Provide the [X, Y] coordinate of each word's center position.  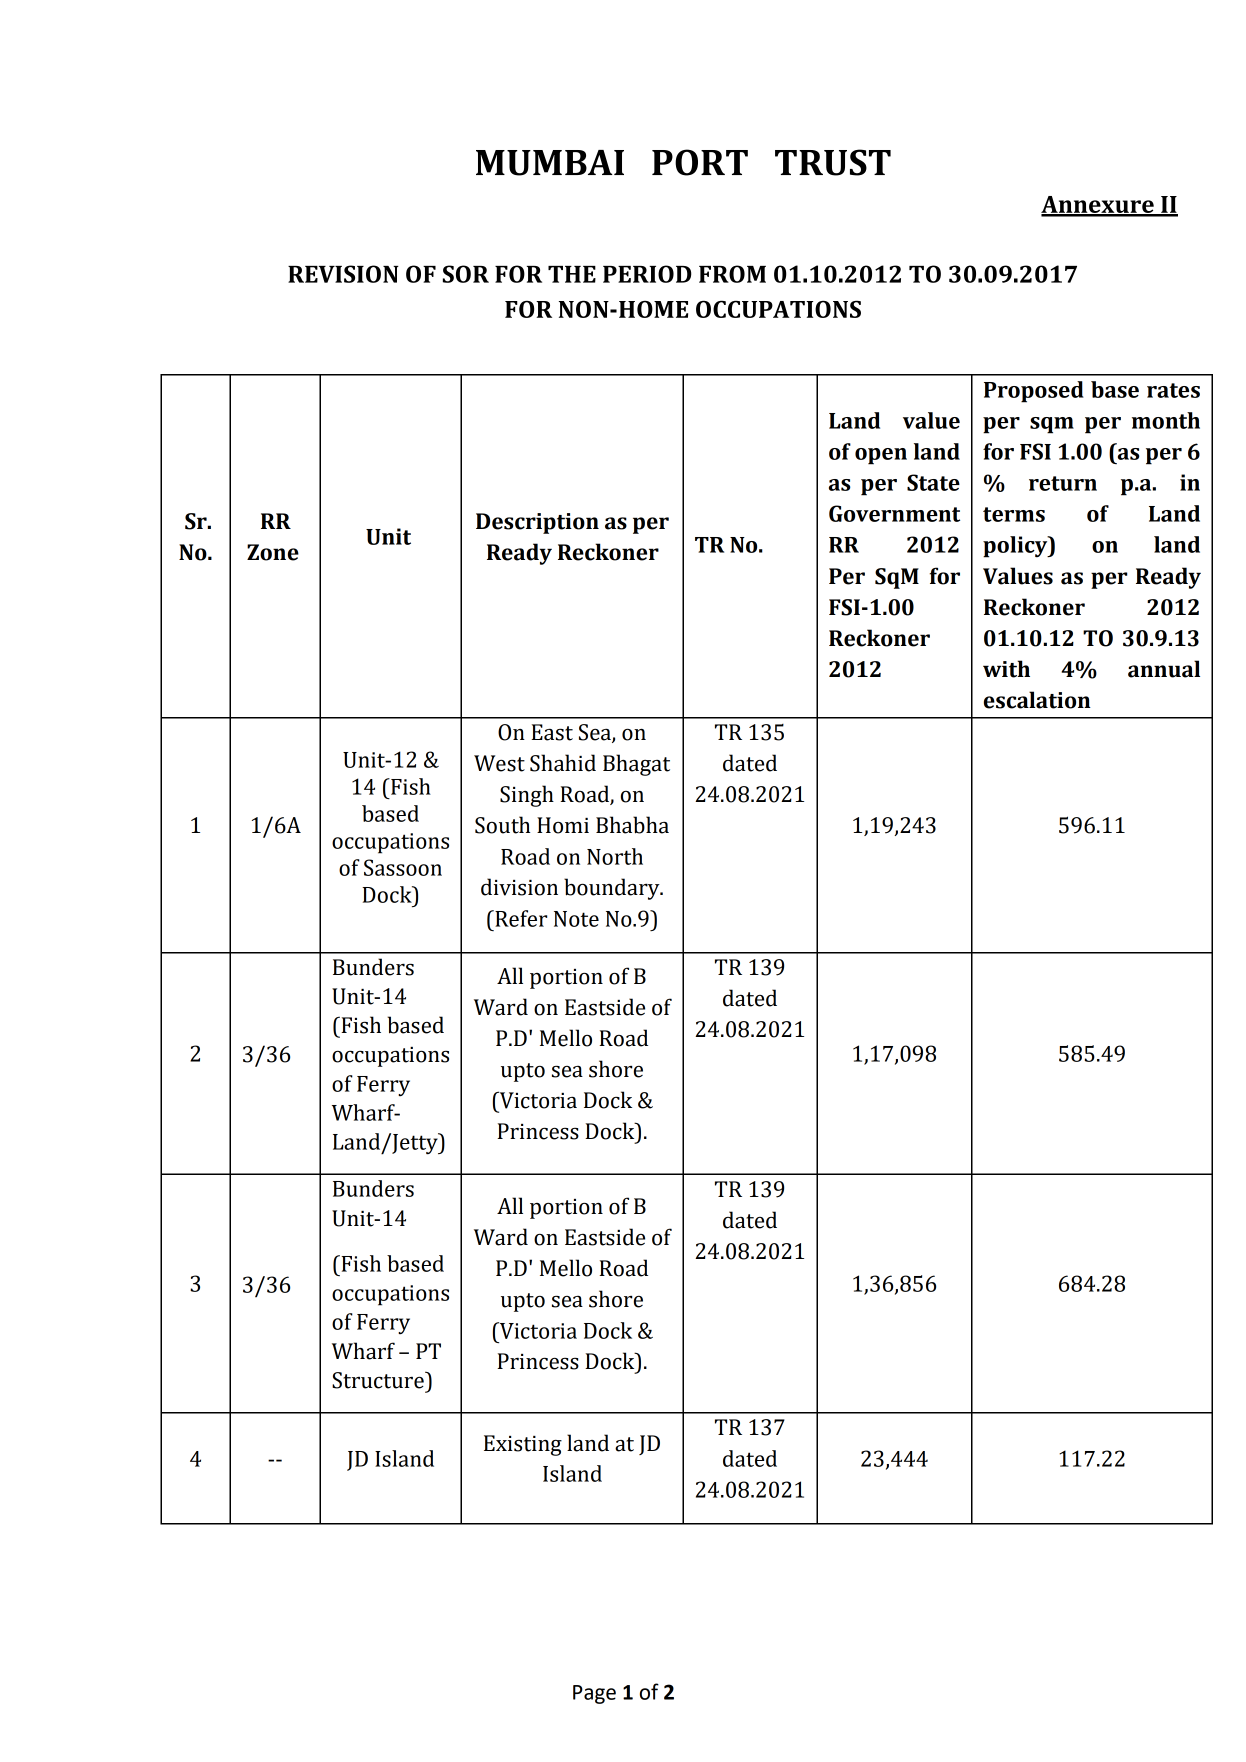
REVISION [343, 274]
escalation [1037, 700]
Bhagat [636, 765]
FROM [732, 274]
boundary [613, 889]
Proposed [1034, 392]
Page [594, 1694]
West [499, 763]
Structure [379, 1380]
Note [576, 919]
